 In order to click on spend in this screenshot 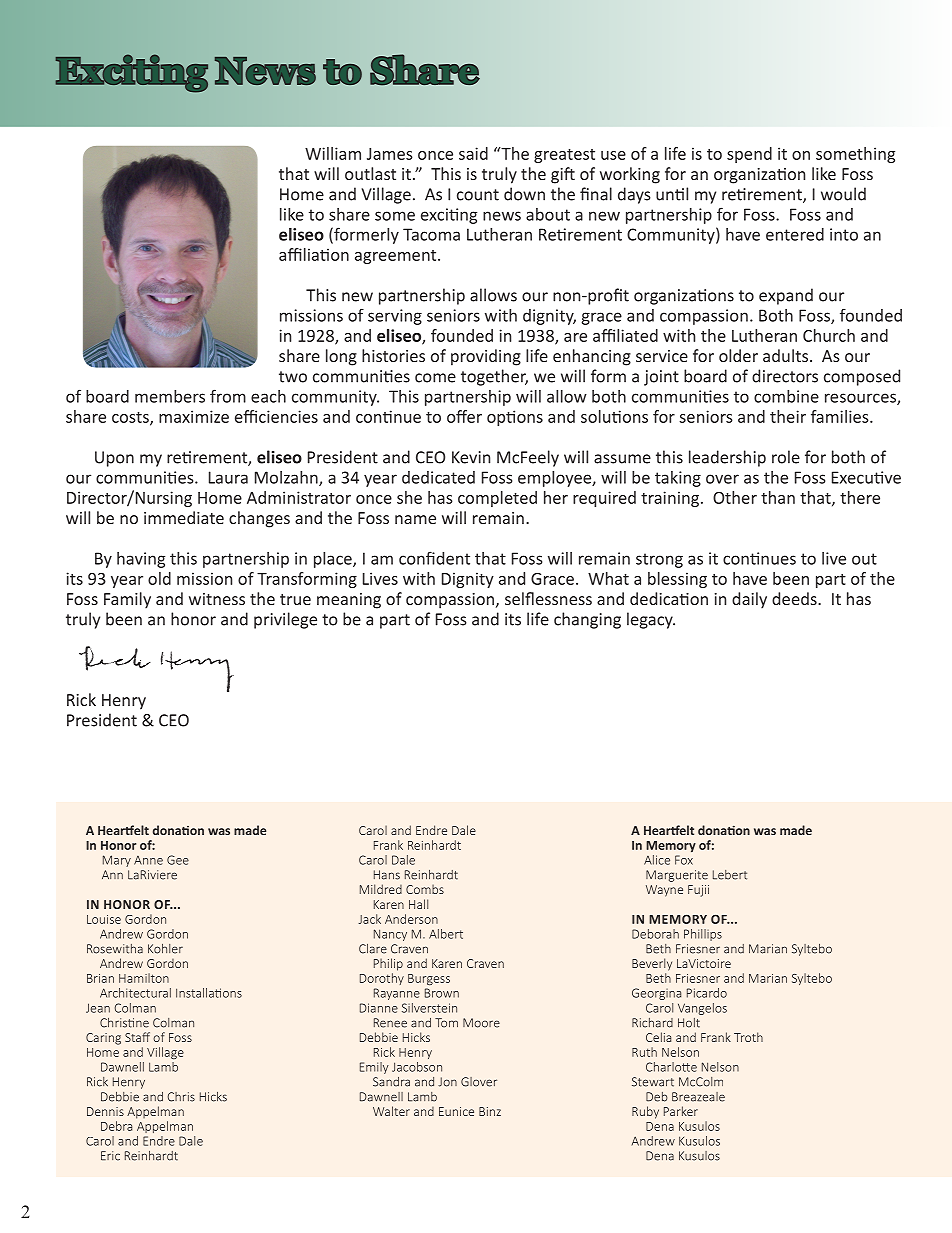, I will do `click(749, 155)`.
